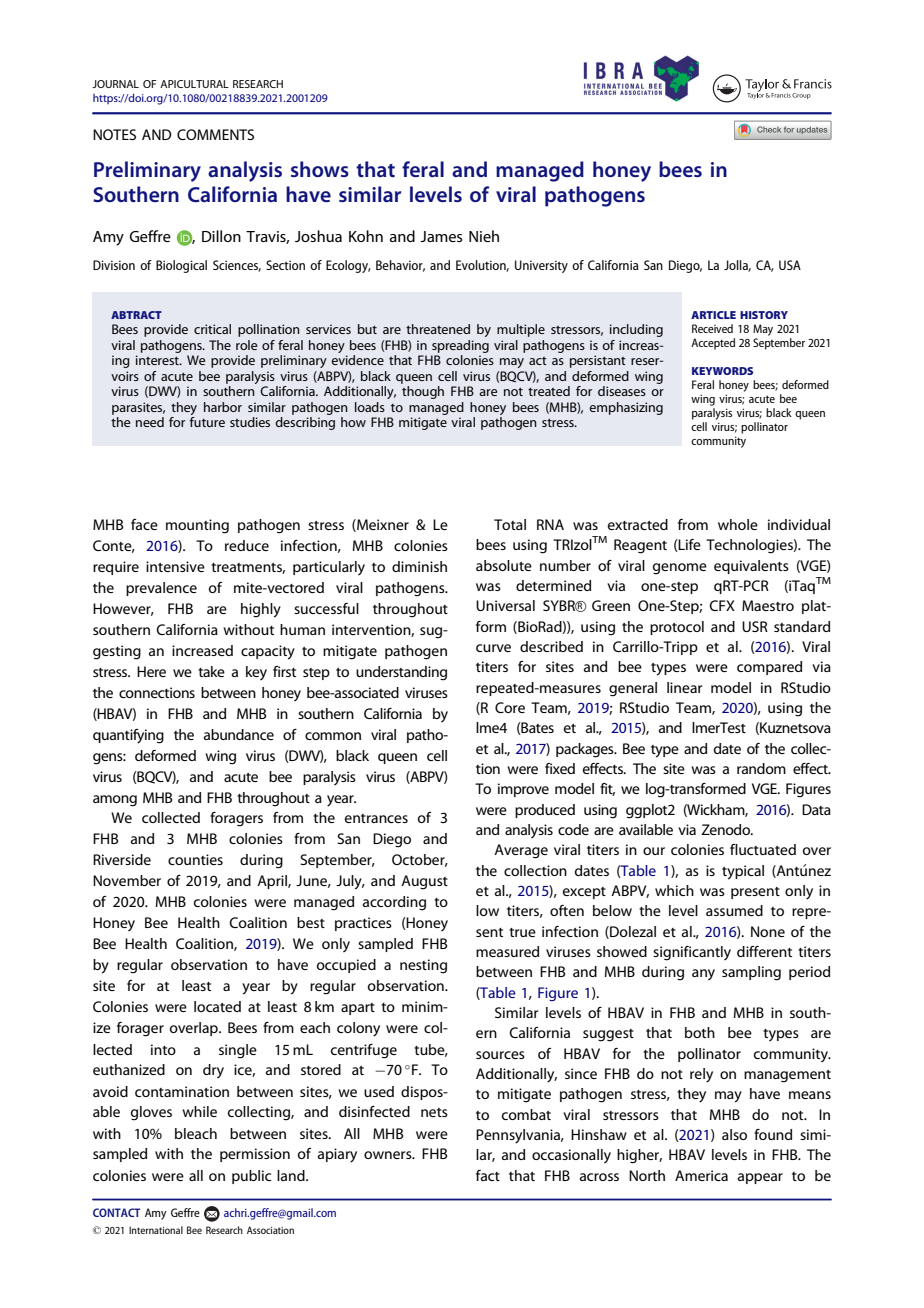 The image size is (924, 1308). Describe the element at coordinates (423, 966) in the screenshot. I see `nesting` at that location.
